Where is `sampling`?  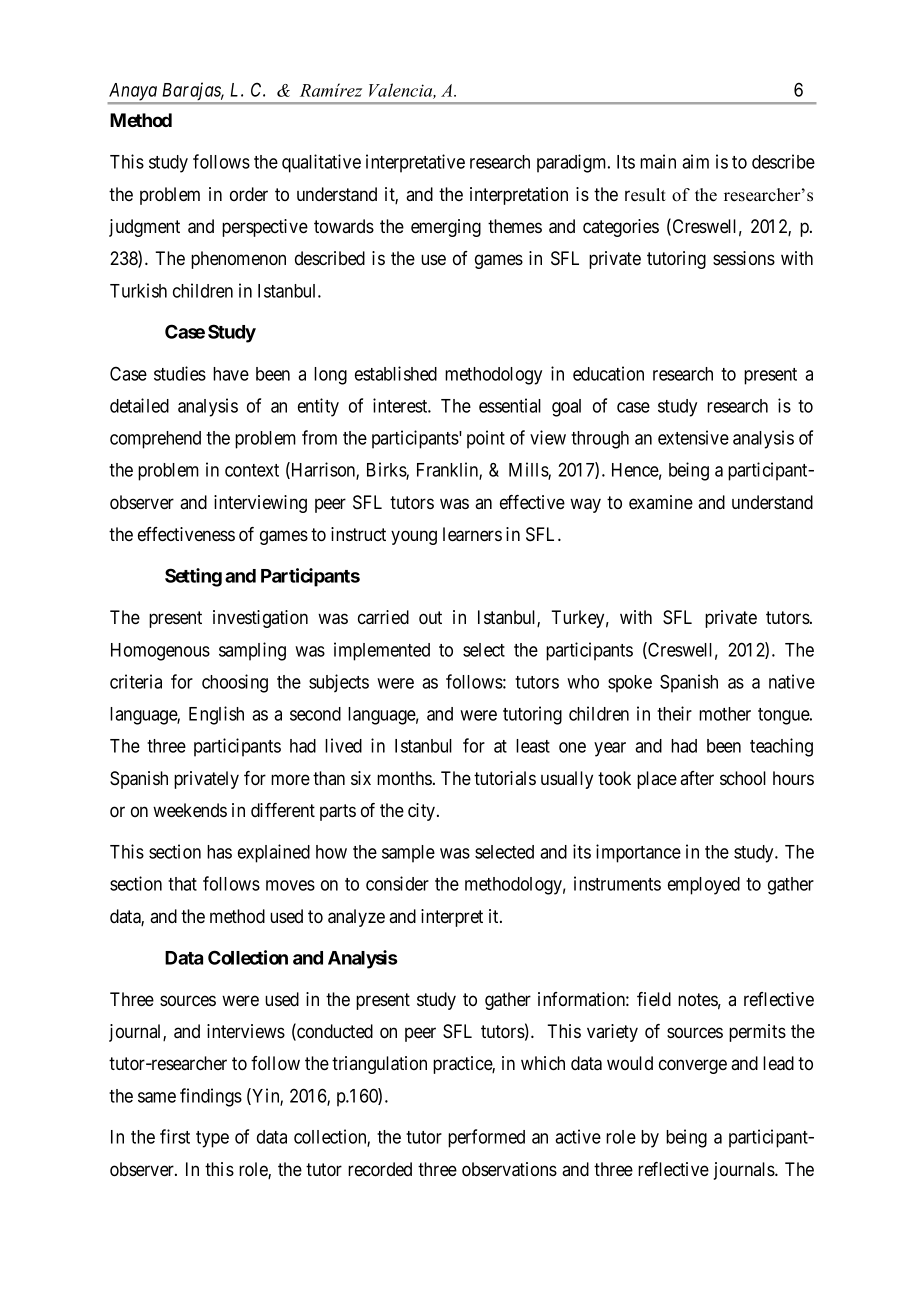 sampling is located at coordinates (252, 651).
